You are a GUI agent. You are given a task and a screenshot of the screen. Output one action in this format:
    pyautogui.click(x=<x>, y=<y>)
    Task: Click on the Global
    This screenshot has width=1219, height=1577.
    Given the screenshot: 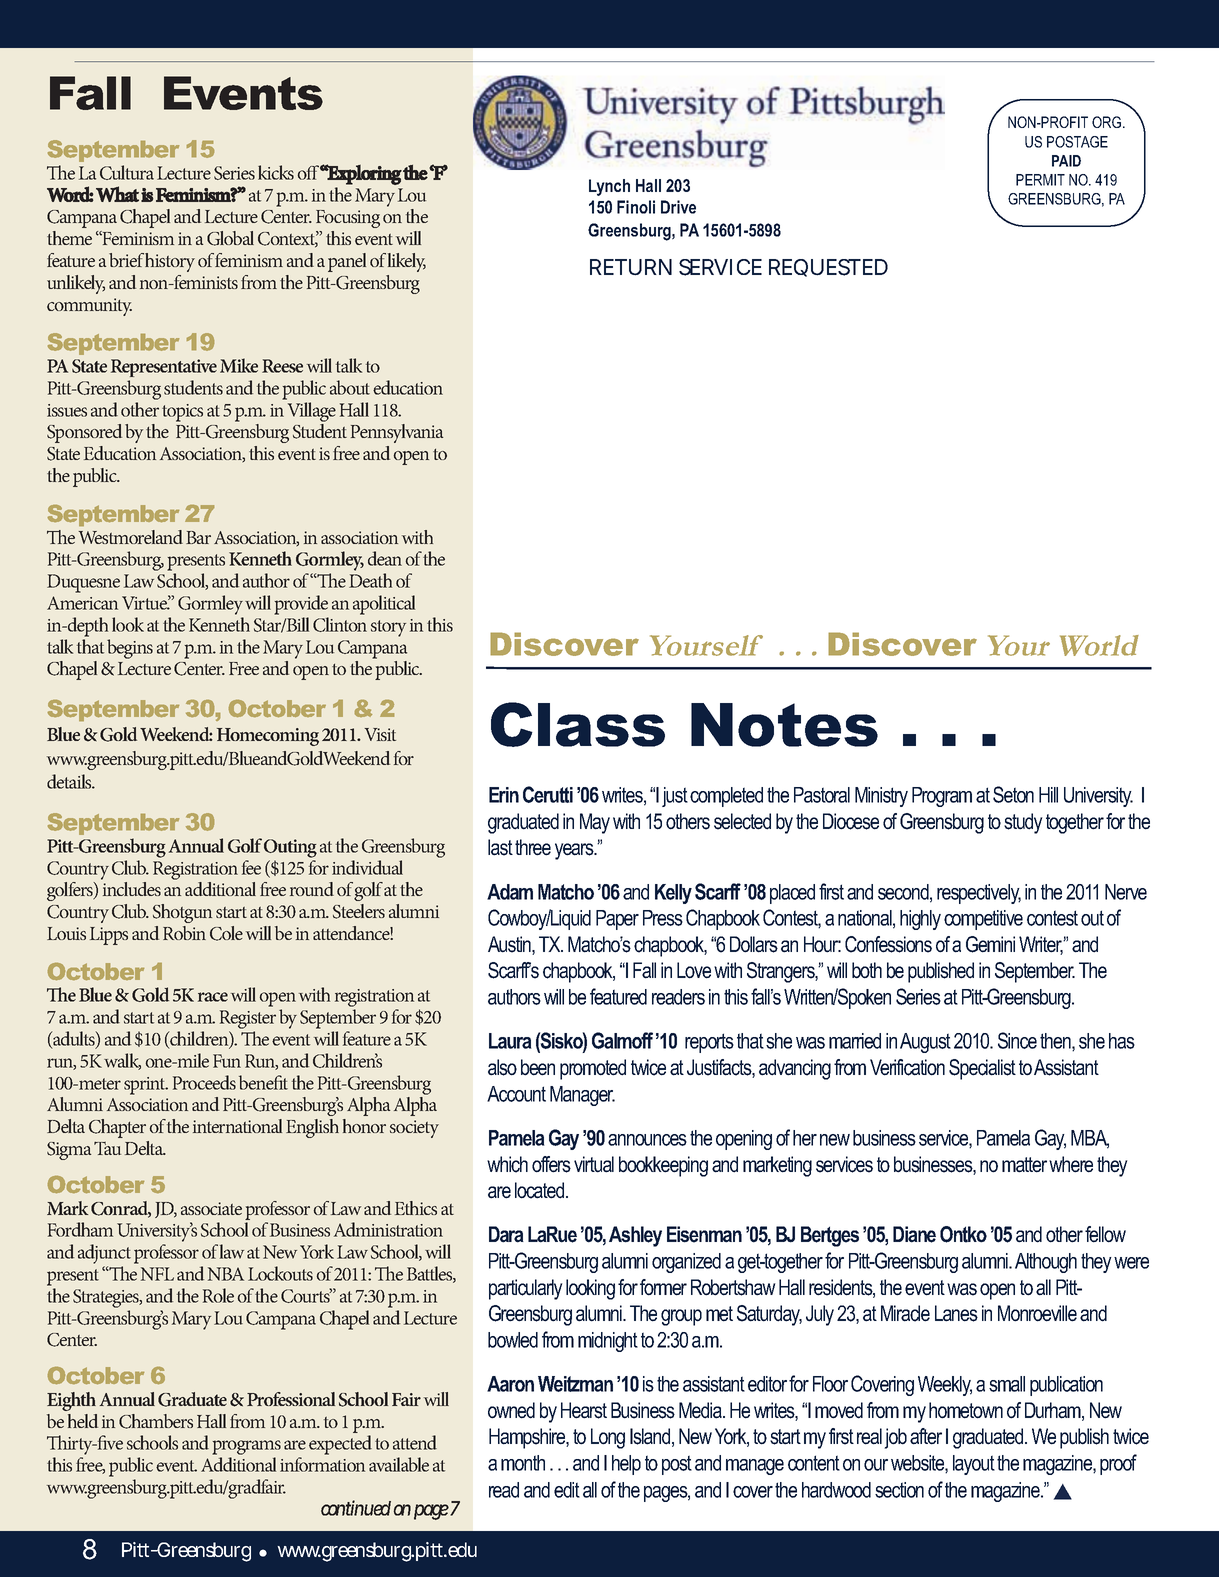 What is the action you would take?
    pyautogui.click(x=230, y=238)
